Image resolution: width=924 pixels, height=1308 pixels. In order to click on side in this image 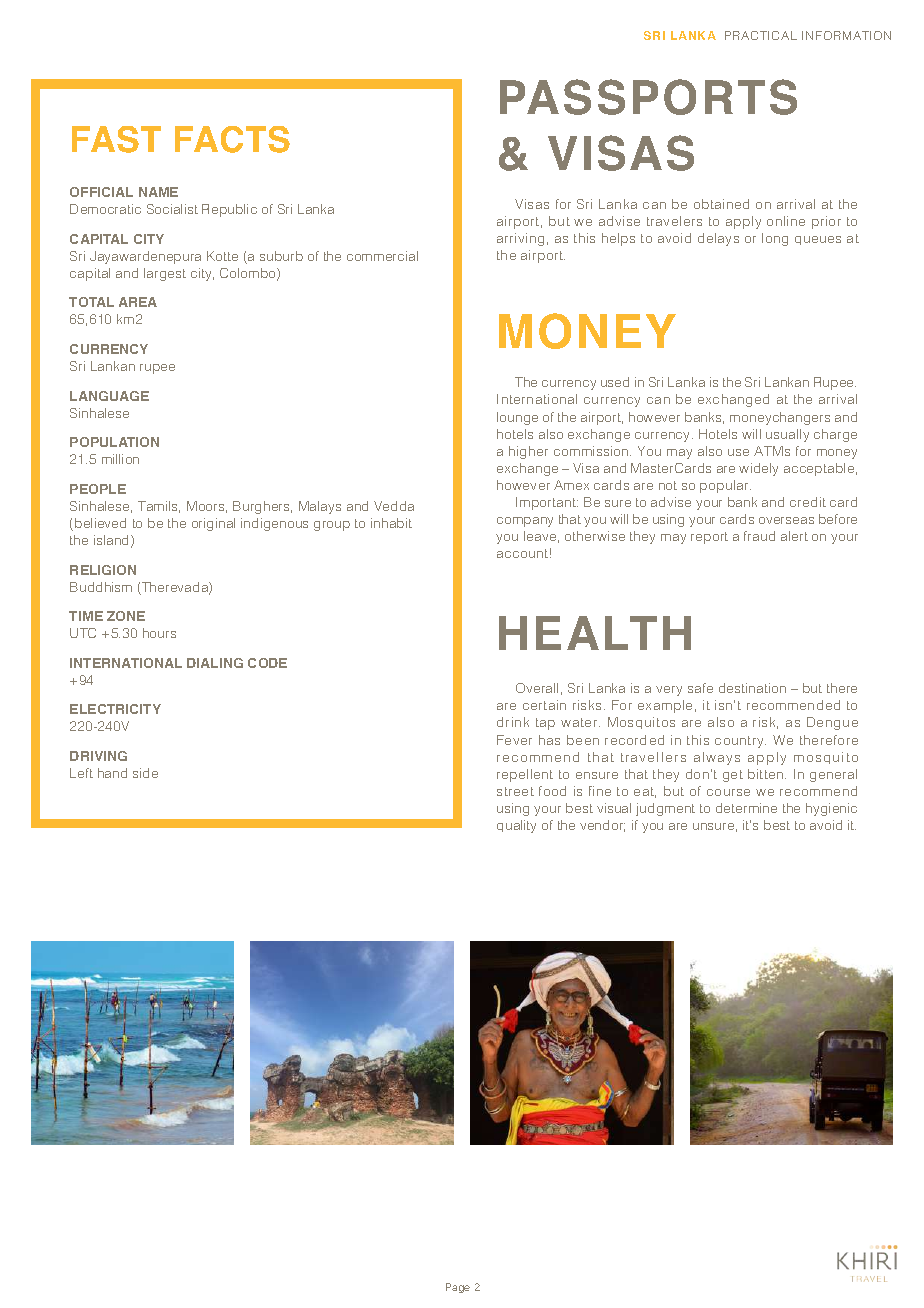, I will do `click(145, 773)`.
